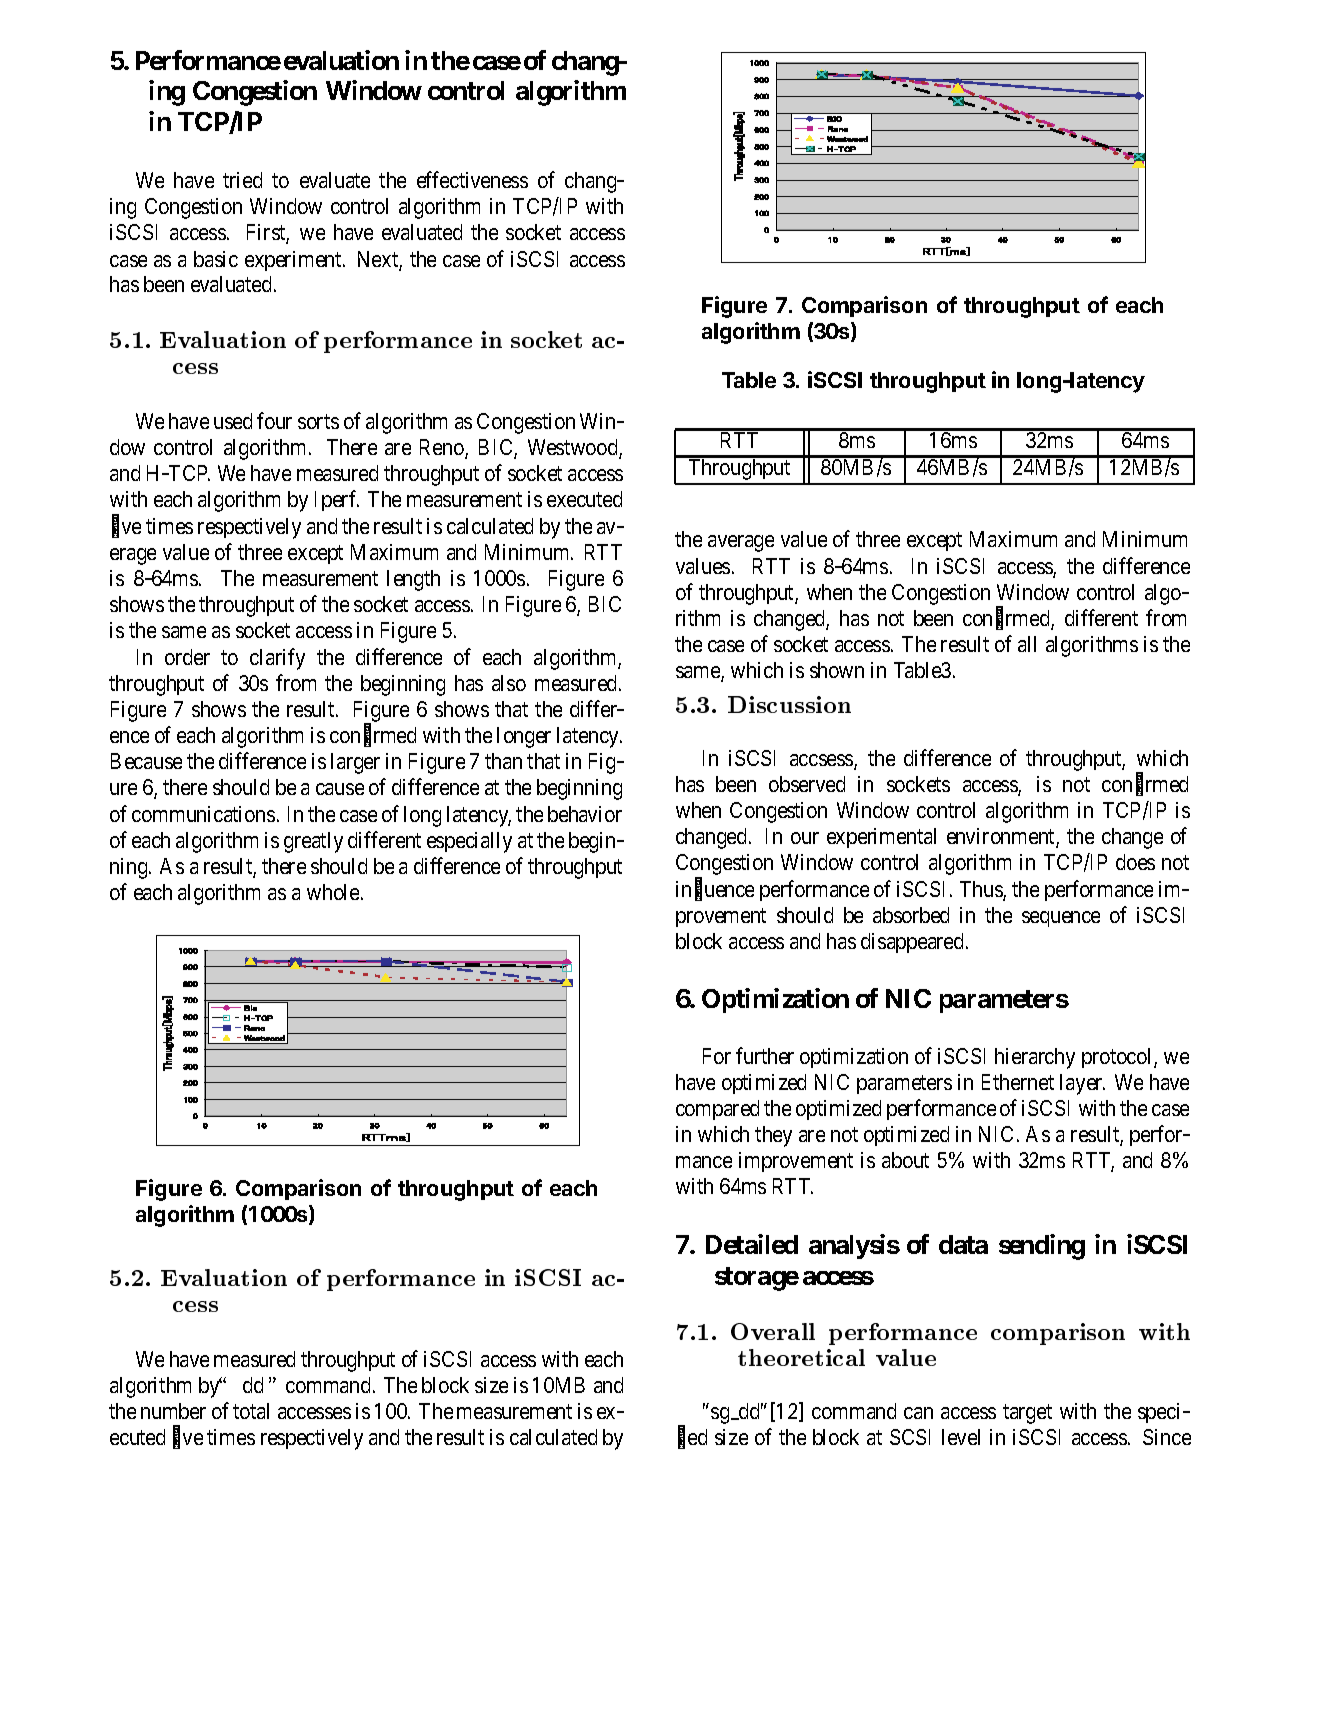  Describe the element at coordinates (413, 580) in the document. I see `length` at that location.
